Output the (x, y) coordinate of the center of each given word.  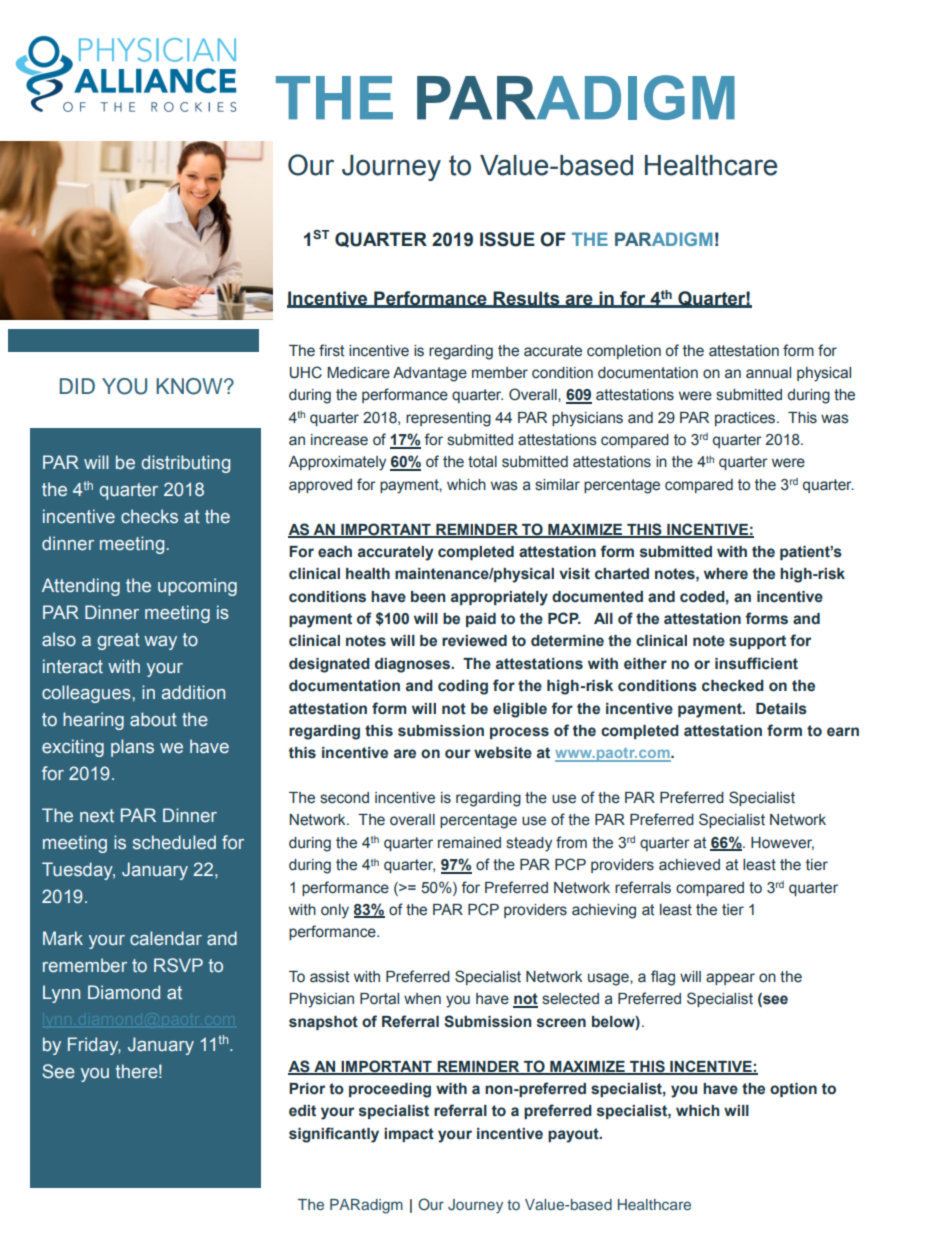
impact (409, 1135)
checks (149, 516)
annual (768, 373)
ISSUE (507, 239)
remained (469, 843)
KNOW (190, 386)
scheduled (174, 842)
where (726, 574)
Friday (94, 1046)
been (428, 597)
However (782, 843)
